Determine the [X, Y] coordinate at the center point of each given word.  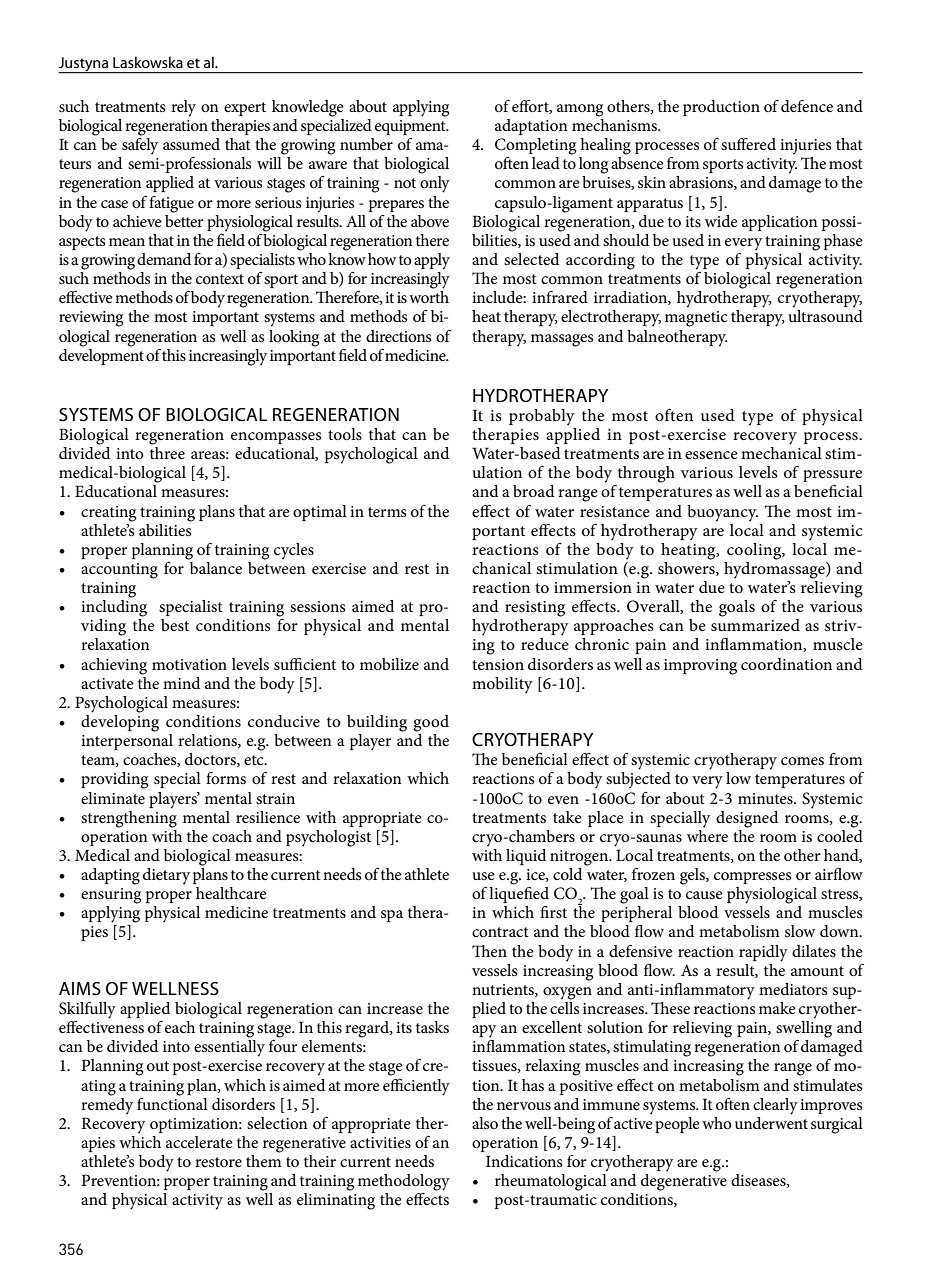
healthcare [231, 893]
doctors [211, 760]
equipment [411, 127]
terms [387, 512]
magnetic [696, 319]
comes [802, 761]
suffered [748, 144]
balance [214, 566]
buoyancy [722, 513]
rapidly [763, 953]
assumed [191, 144]
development [101, 355]
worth [429, 297]
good [431, 723]
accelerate [199, 1142]
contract [500, 932]
